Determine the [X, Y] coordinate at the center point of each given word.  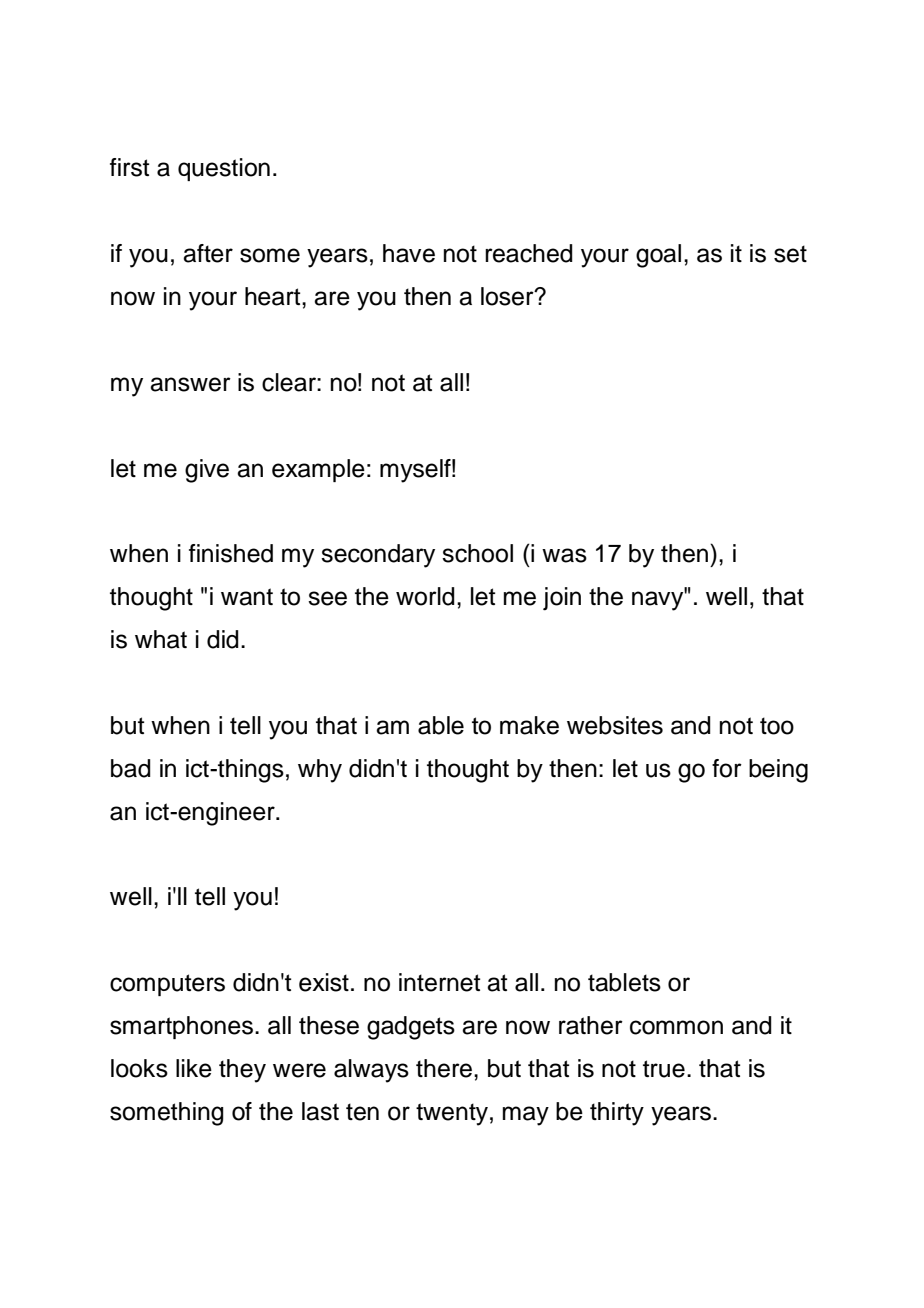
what [161, 639]
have [409, 253]
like [194, 1068]
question [224, 169]
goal [658, 256]
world [425, 596]
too [777, 726]
